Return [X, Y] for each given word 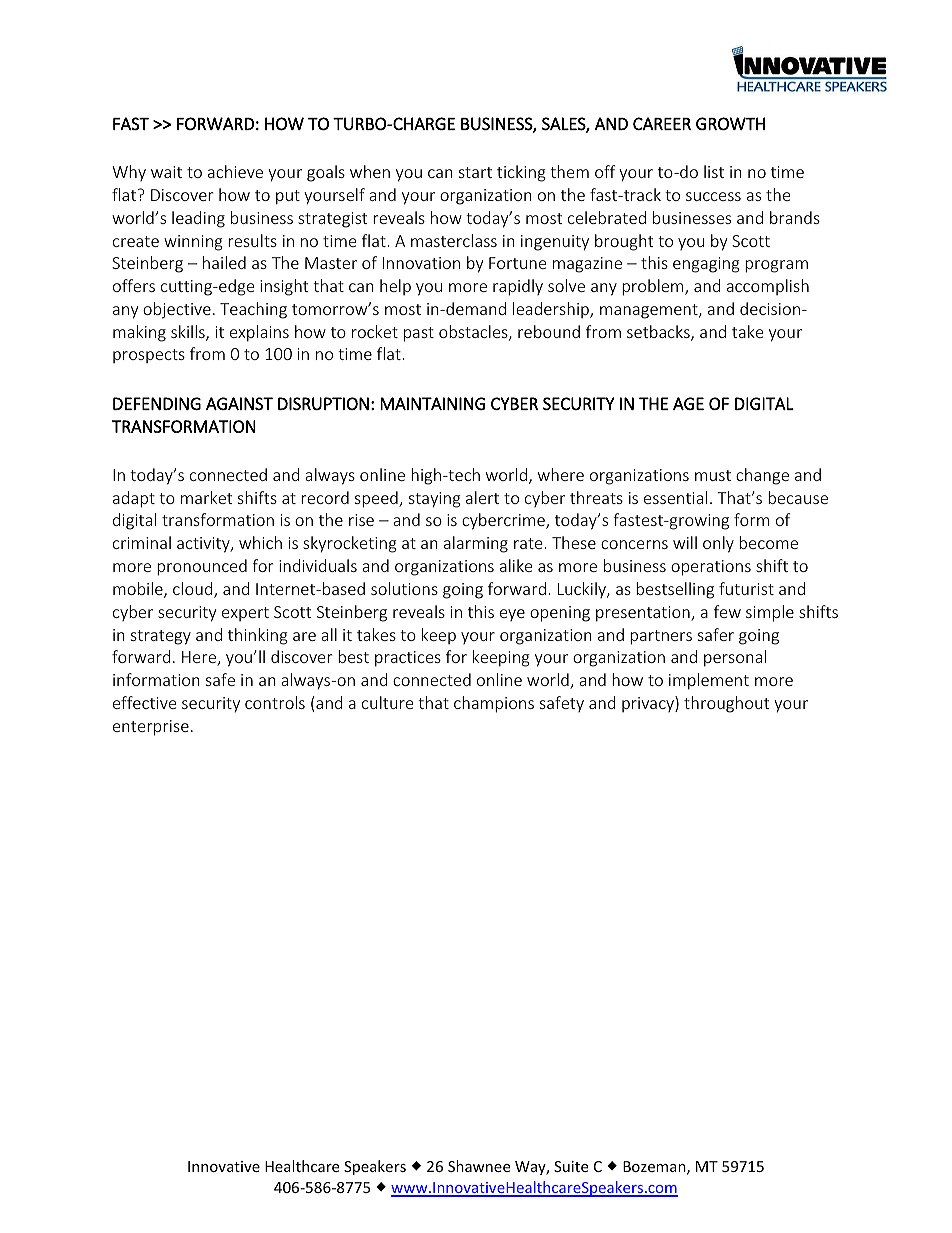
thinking [258, 636]
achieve [235, 171]
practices [408, 659]
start [475, 172]
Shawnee [479, 1166]
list [714, 171]
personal [735, 658]
